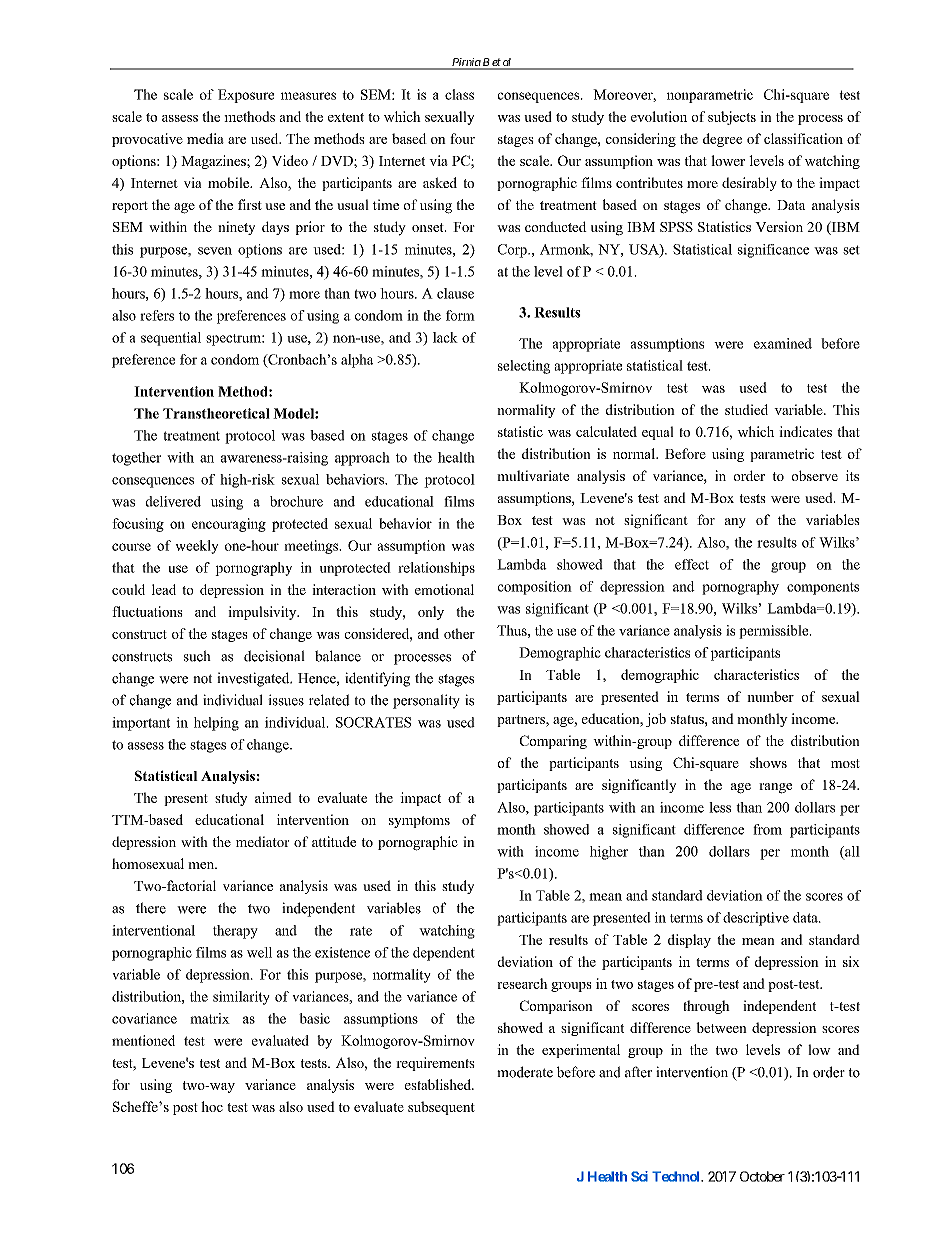  I want to click on four, so click(462, 138).
